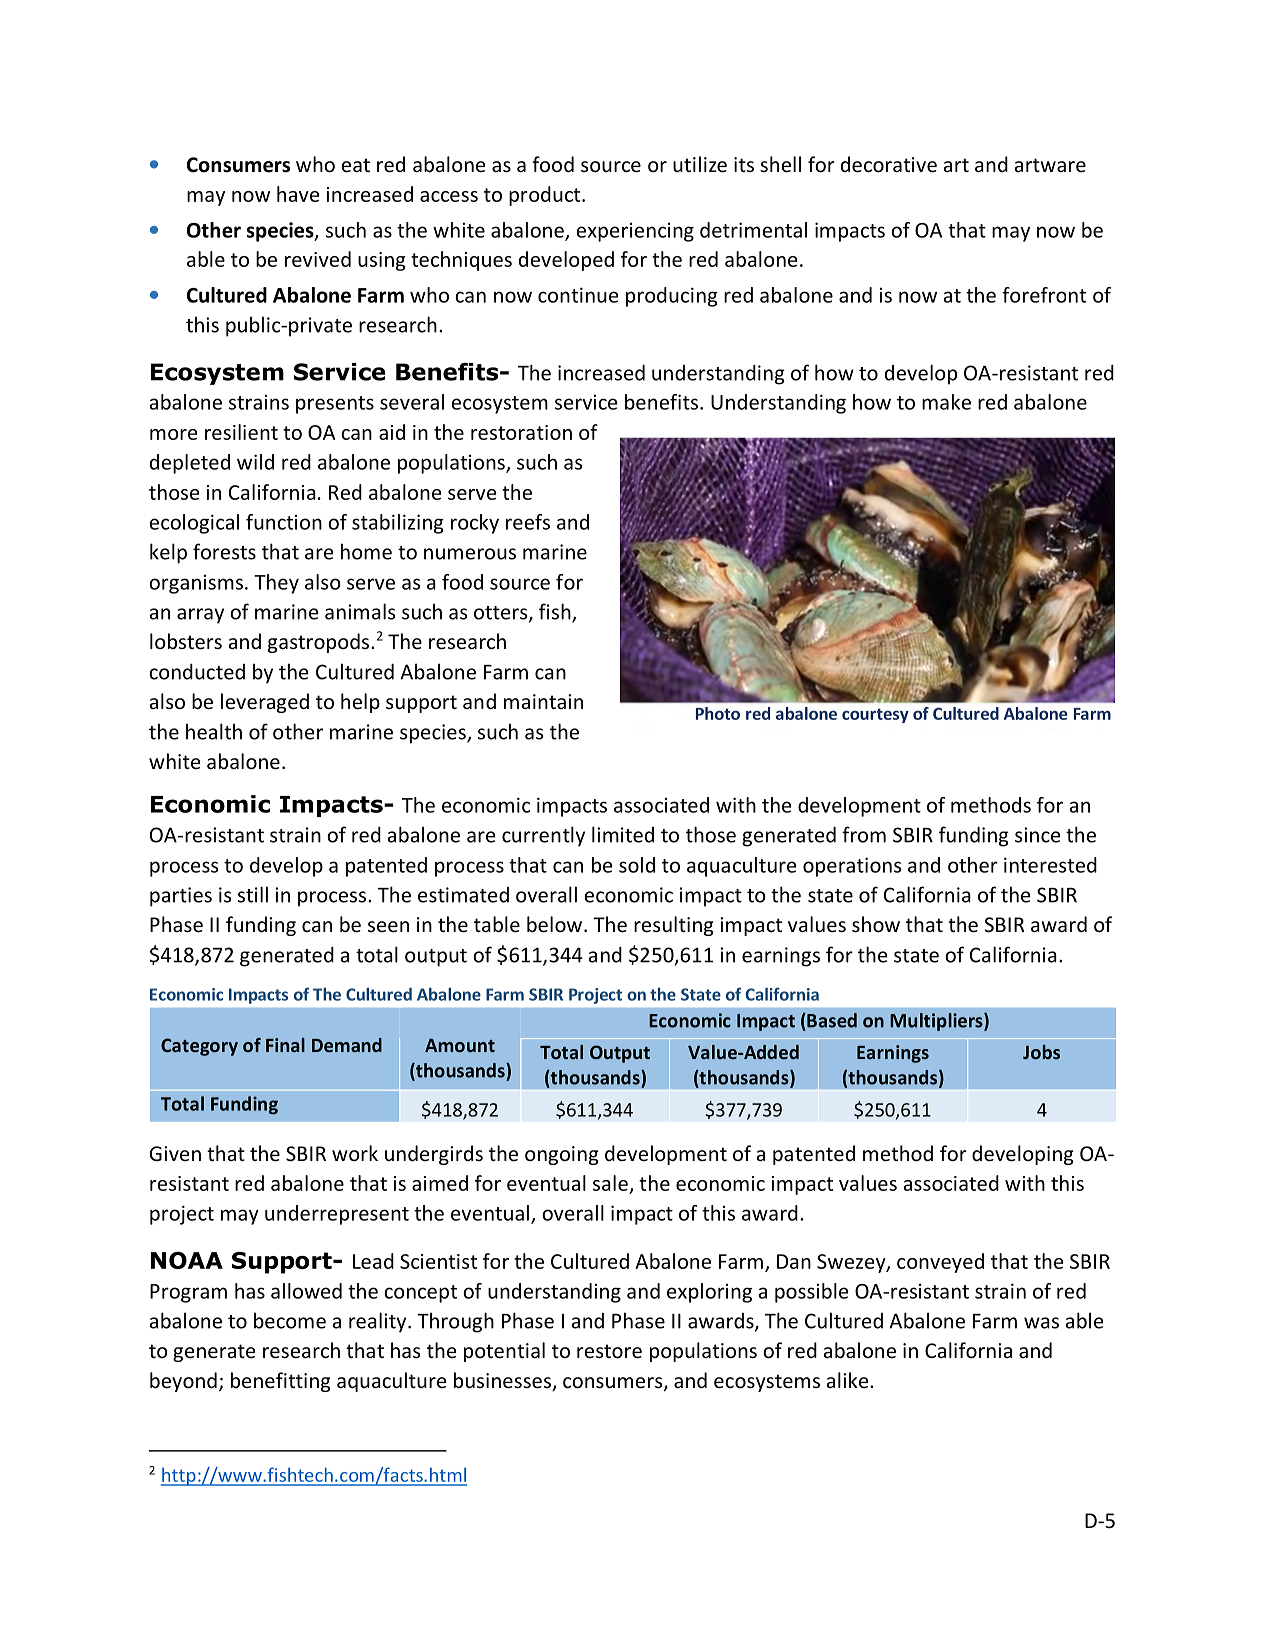  Describe the element at coordinates (623, 834) in the screenshot. I see `limited` at that location.
